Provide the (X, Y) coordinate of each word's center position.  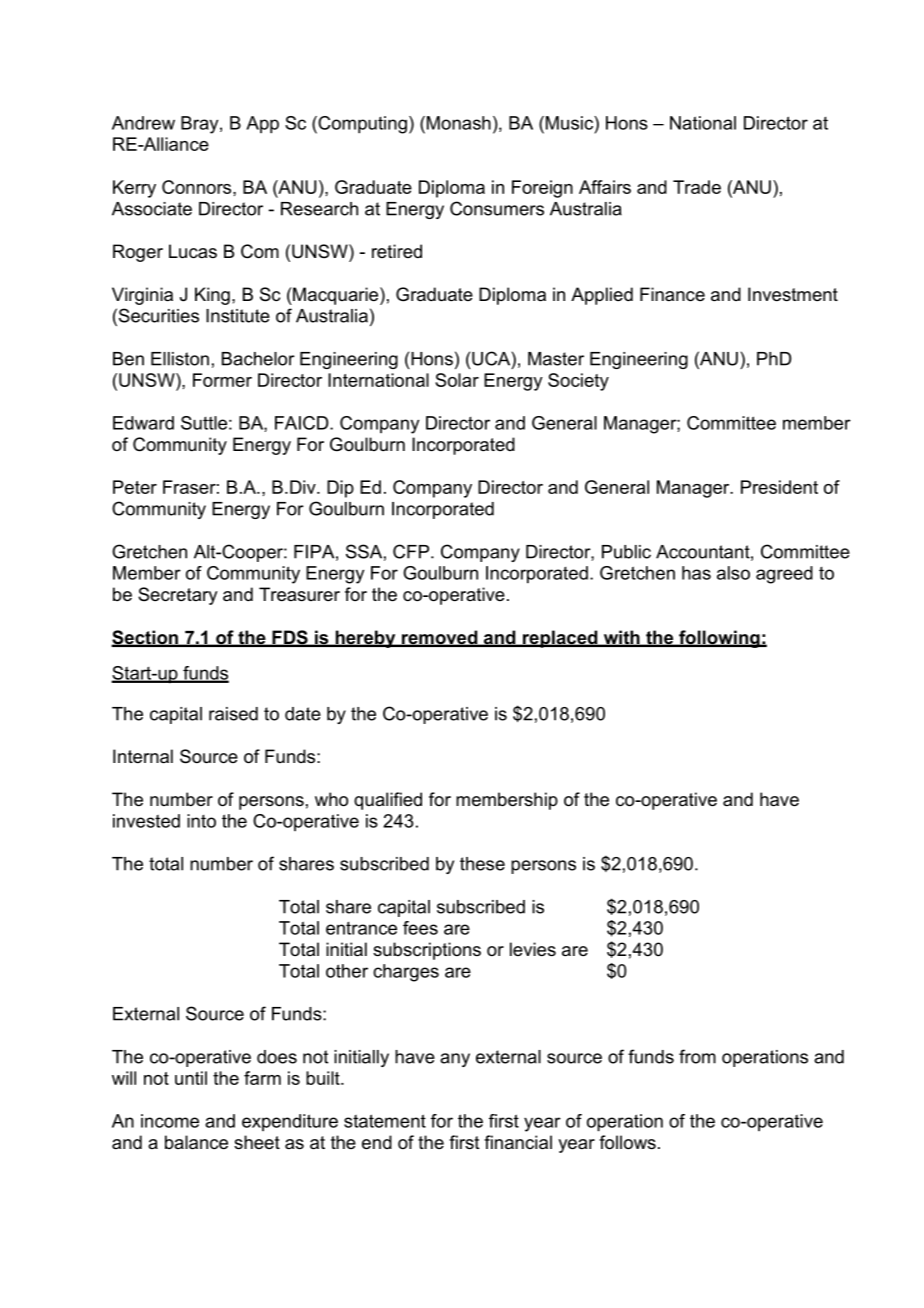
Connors (198, 187)
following (719, 639)
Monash (457, 123)
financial (518, 1142)
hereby (365, 639)
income (170, 1121)
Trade (697, 187)
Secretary (177, 596)
